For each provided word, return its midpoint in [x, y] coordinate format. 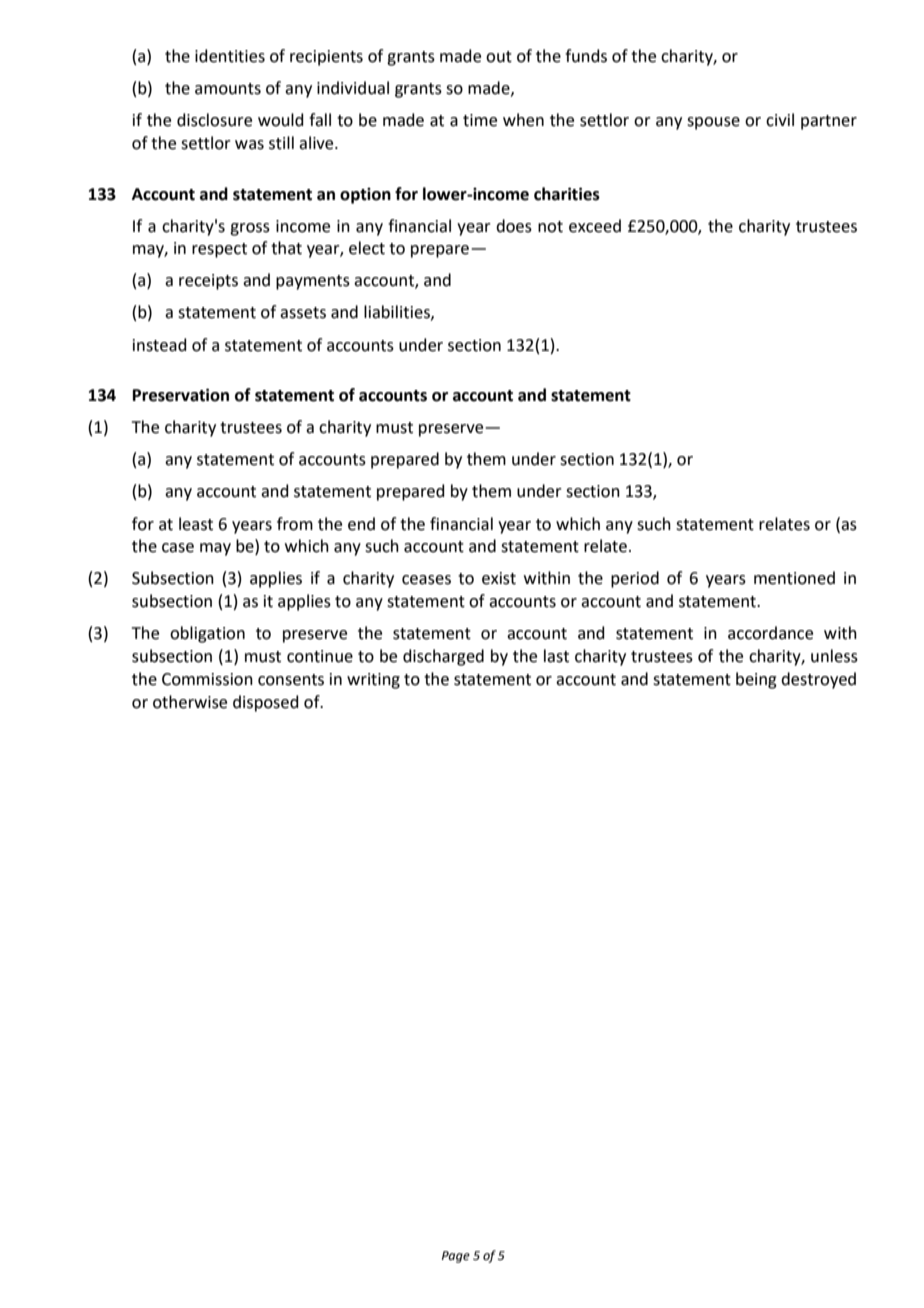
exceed [595, 226]
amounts [228, 89]
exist [499, 578]
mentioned [794, 578]
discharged [443, 657]
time [480, 120]
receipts [208, 282]
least [196, 524]
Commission [207, 679]
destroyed [818, 680]
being [756, 680]
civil [780, 120]
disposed [266, 703]
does [514, 226]
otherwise [190, 702]
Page [456, 1257]
